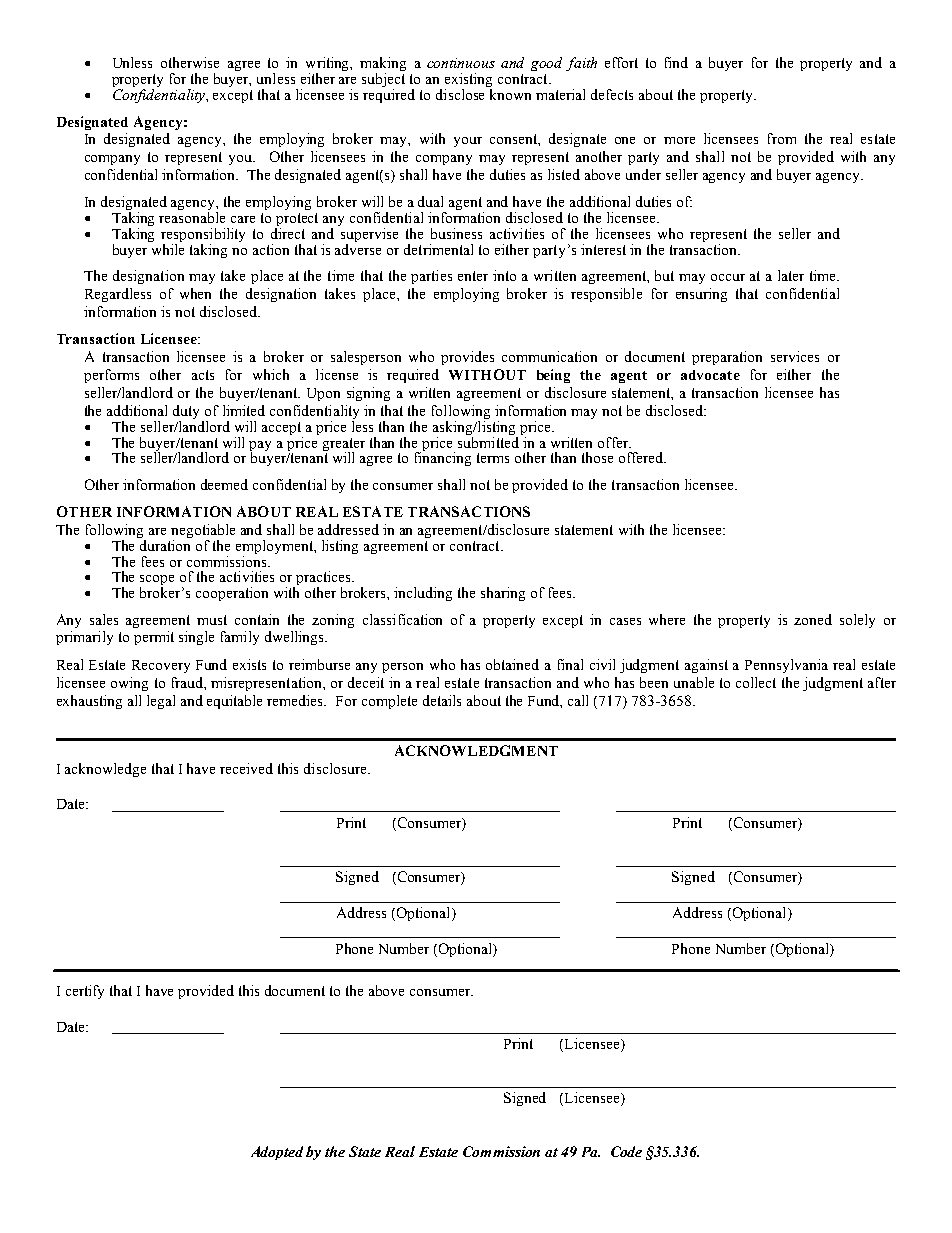 The height and width of the document is (1233, 952). I want to click on from, so click(782, 138).
